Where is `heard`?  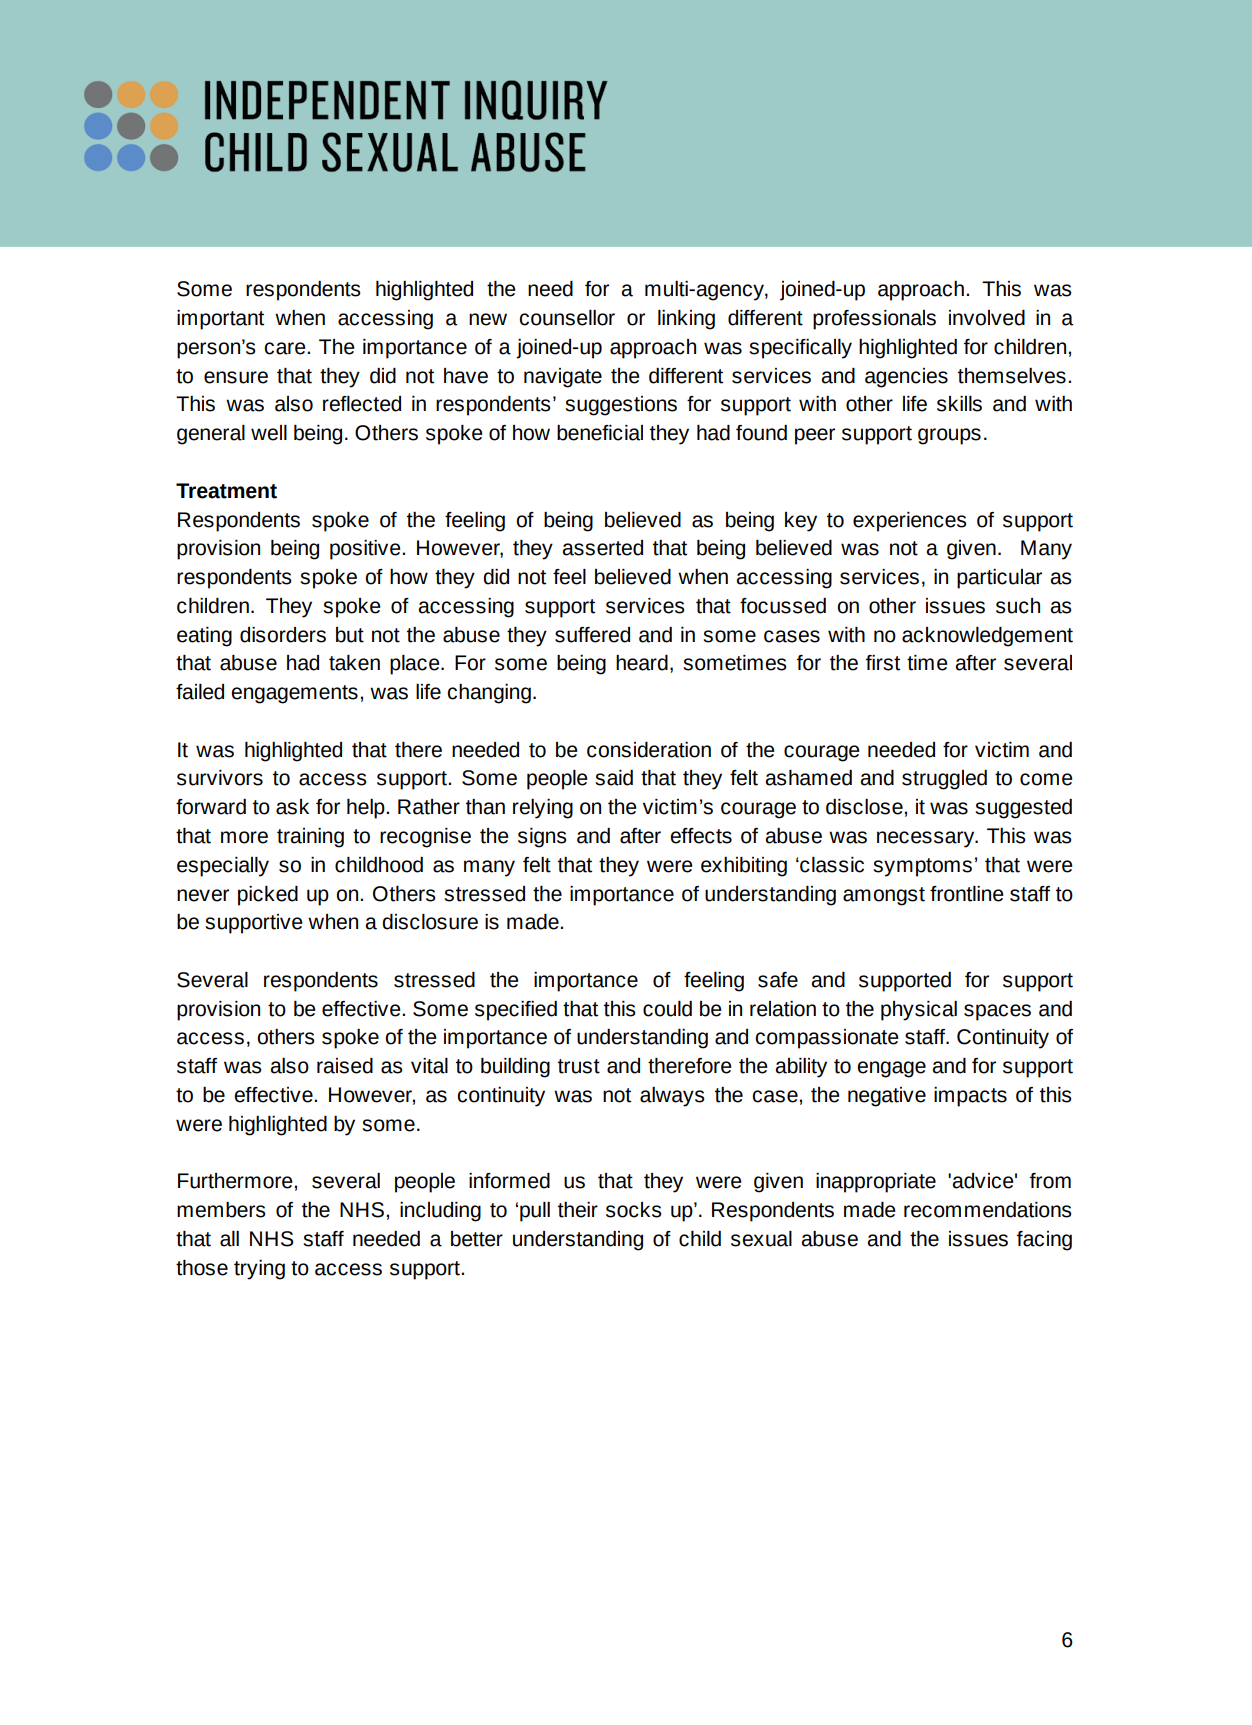
heard is located at coordinates (642, 663).
